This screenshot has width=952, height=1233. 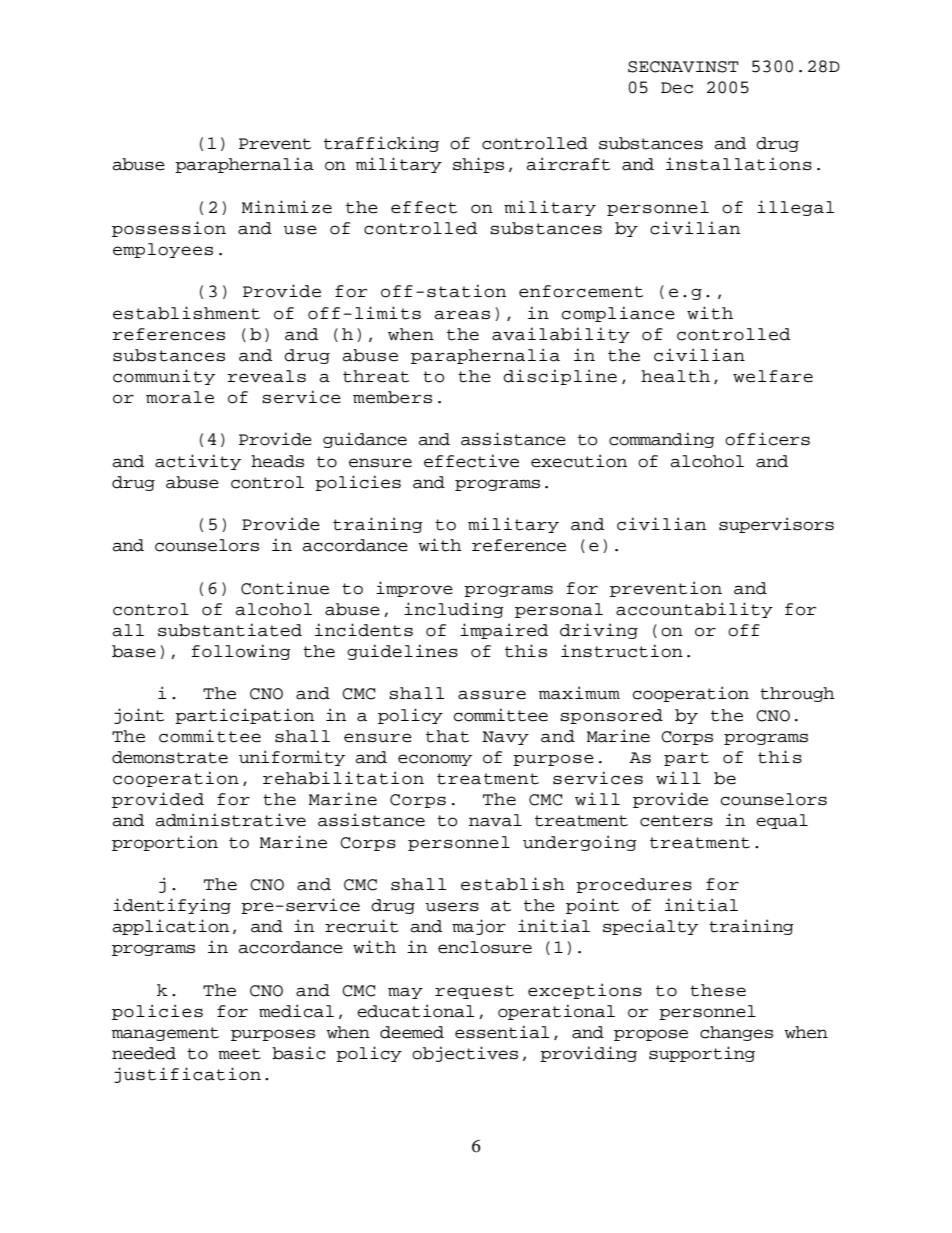 What do you see at coordinates (454, 610) in the screenshot?
I see `including` at bounding box center [454, 610].
